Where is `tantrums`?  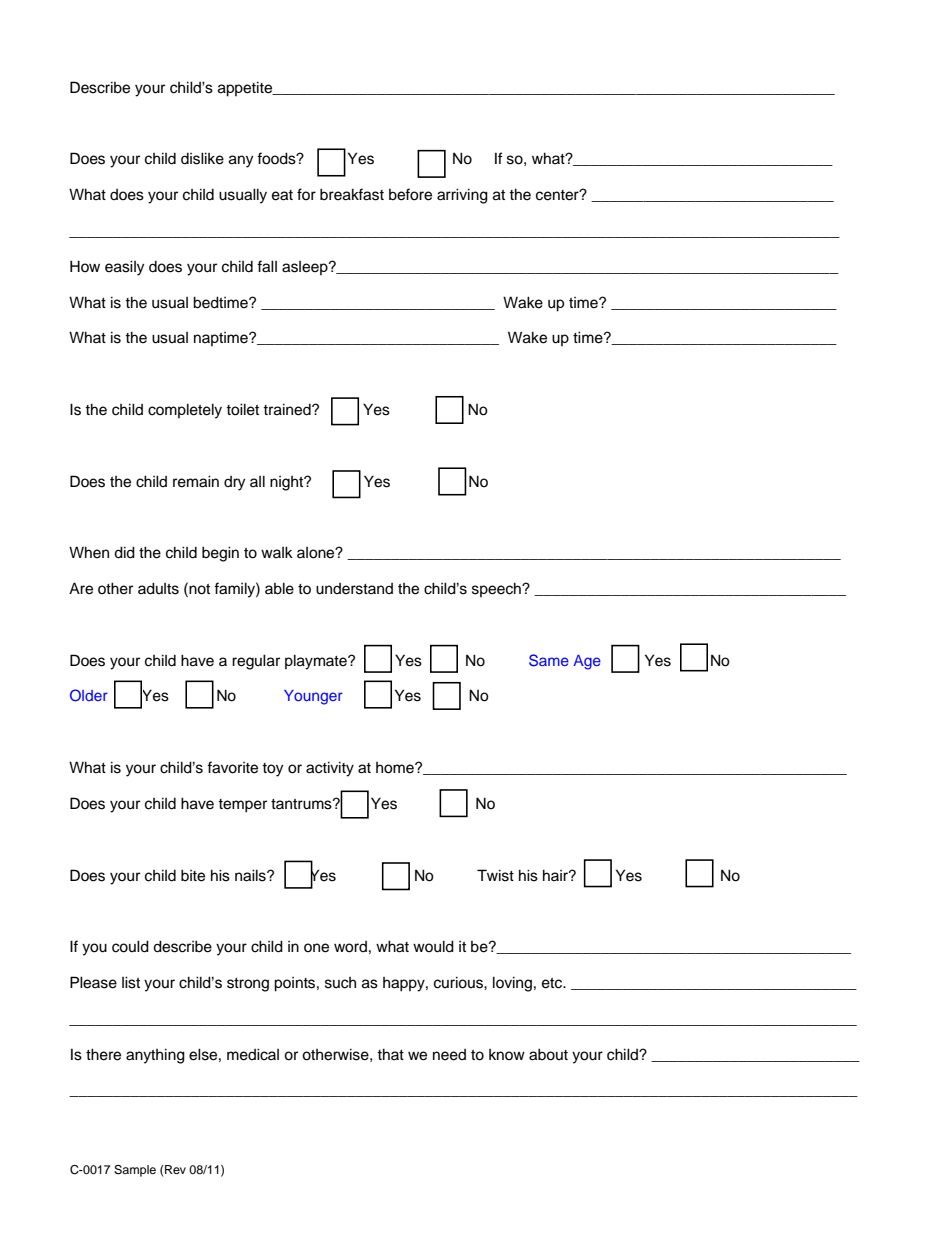 tantrums is located at coordinates (302, 804).
